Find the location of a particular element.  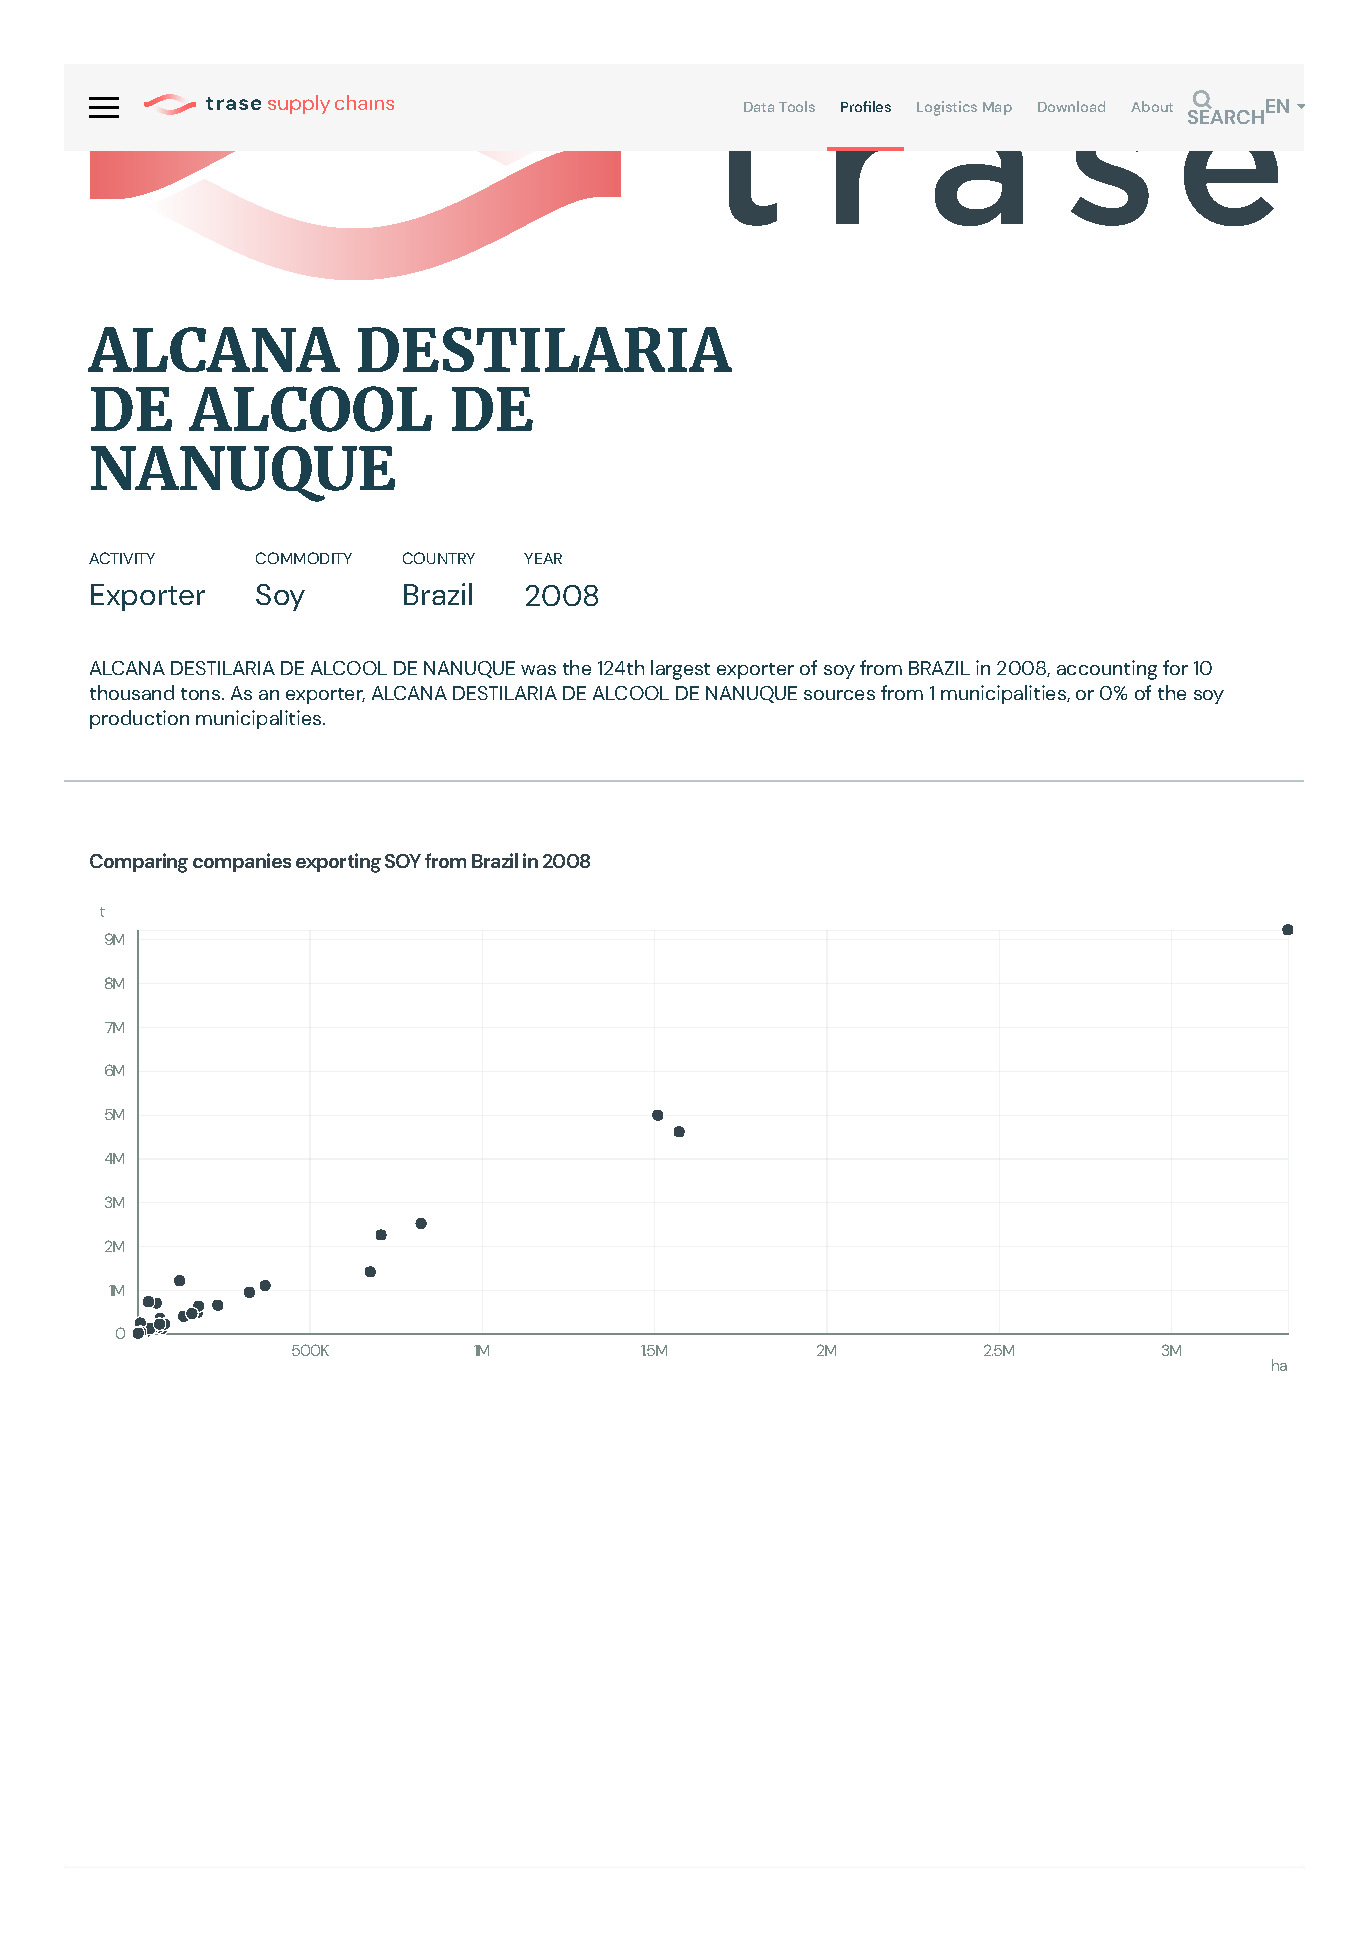

YEAR is located at coordinates (543, 558).
